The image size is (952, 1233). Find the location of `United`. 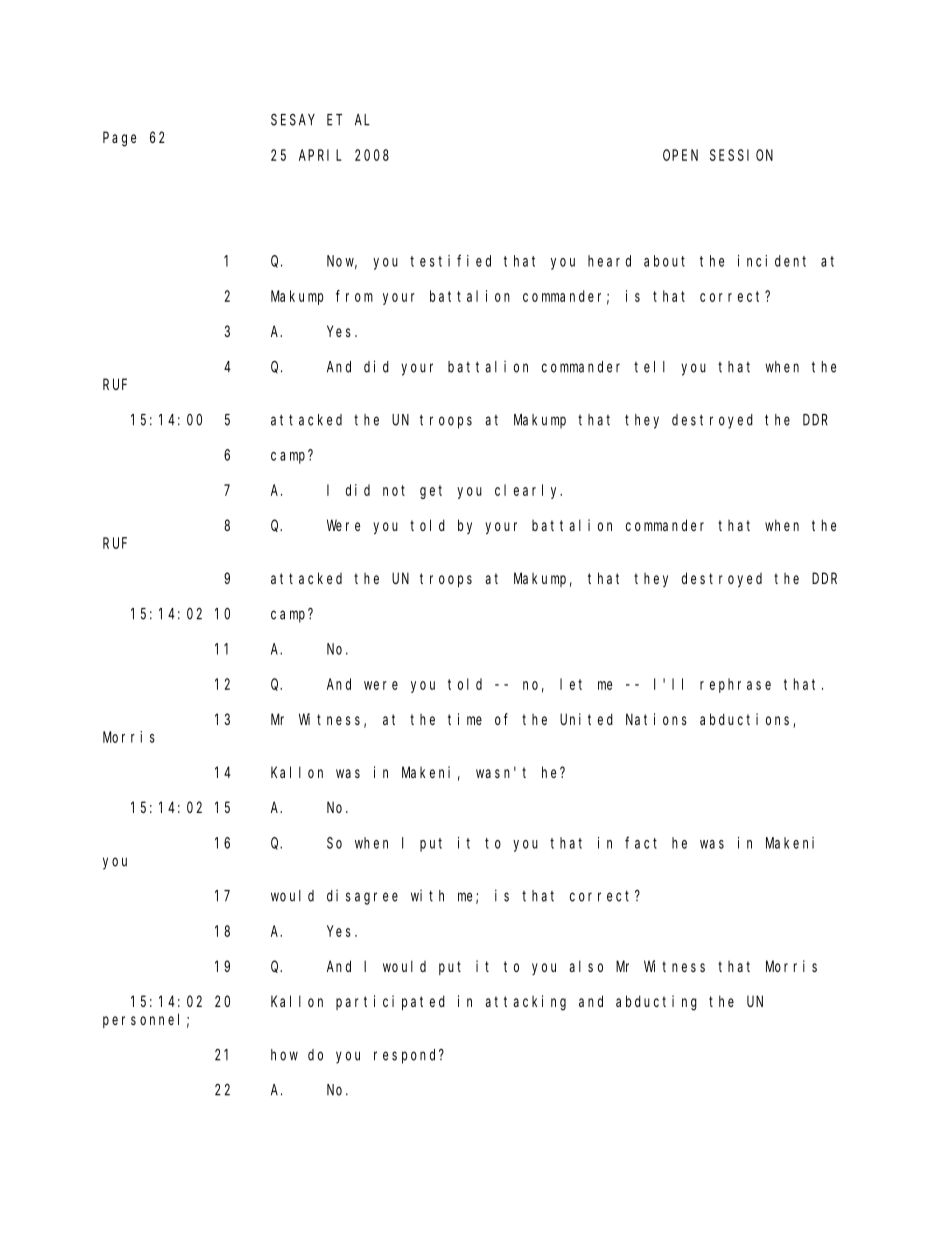

United is located at coordinates (586, 719).
